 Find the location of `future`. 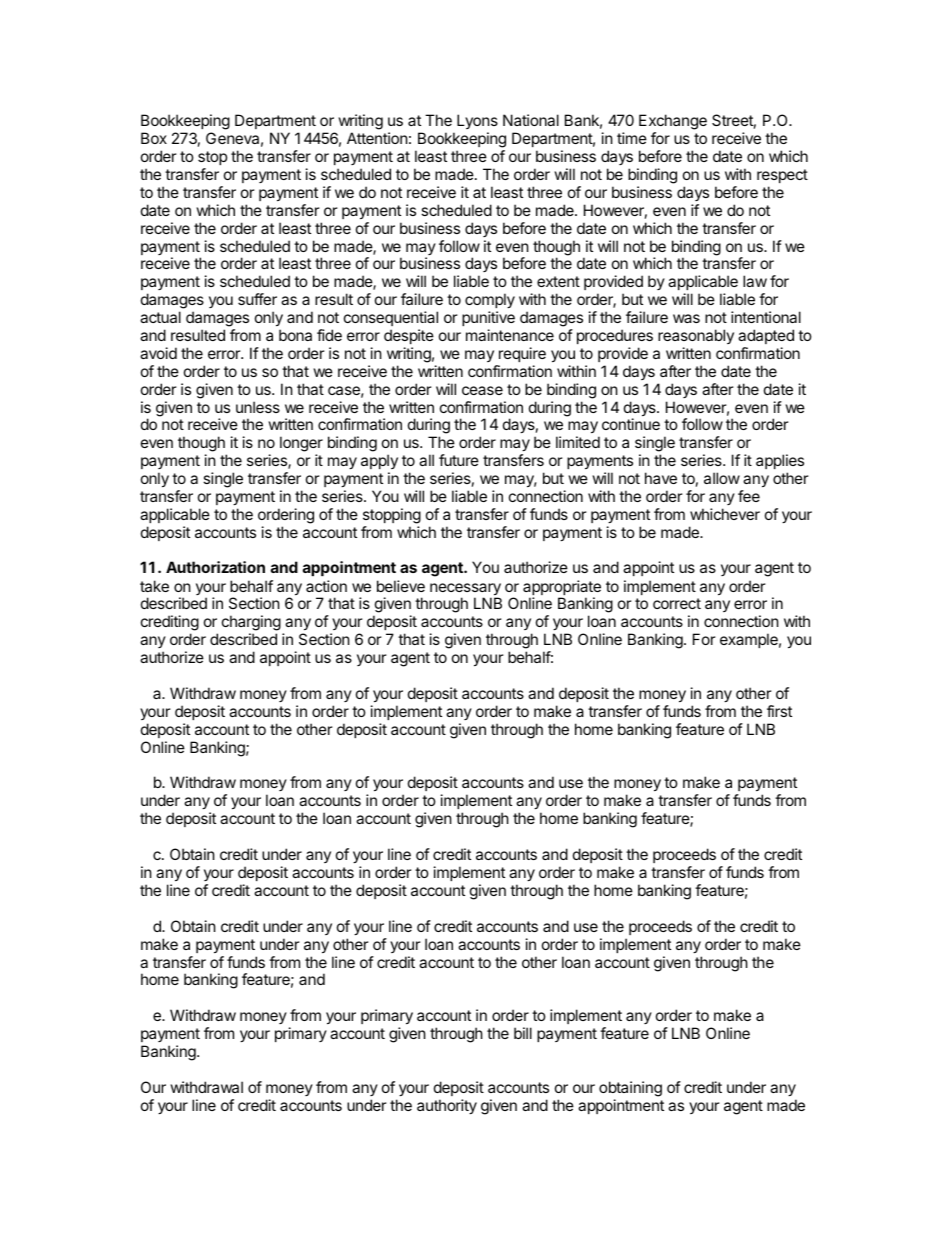

future is located at coordinates (459, 460).
